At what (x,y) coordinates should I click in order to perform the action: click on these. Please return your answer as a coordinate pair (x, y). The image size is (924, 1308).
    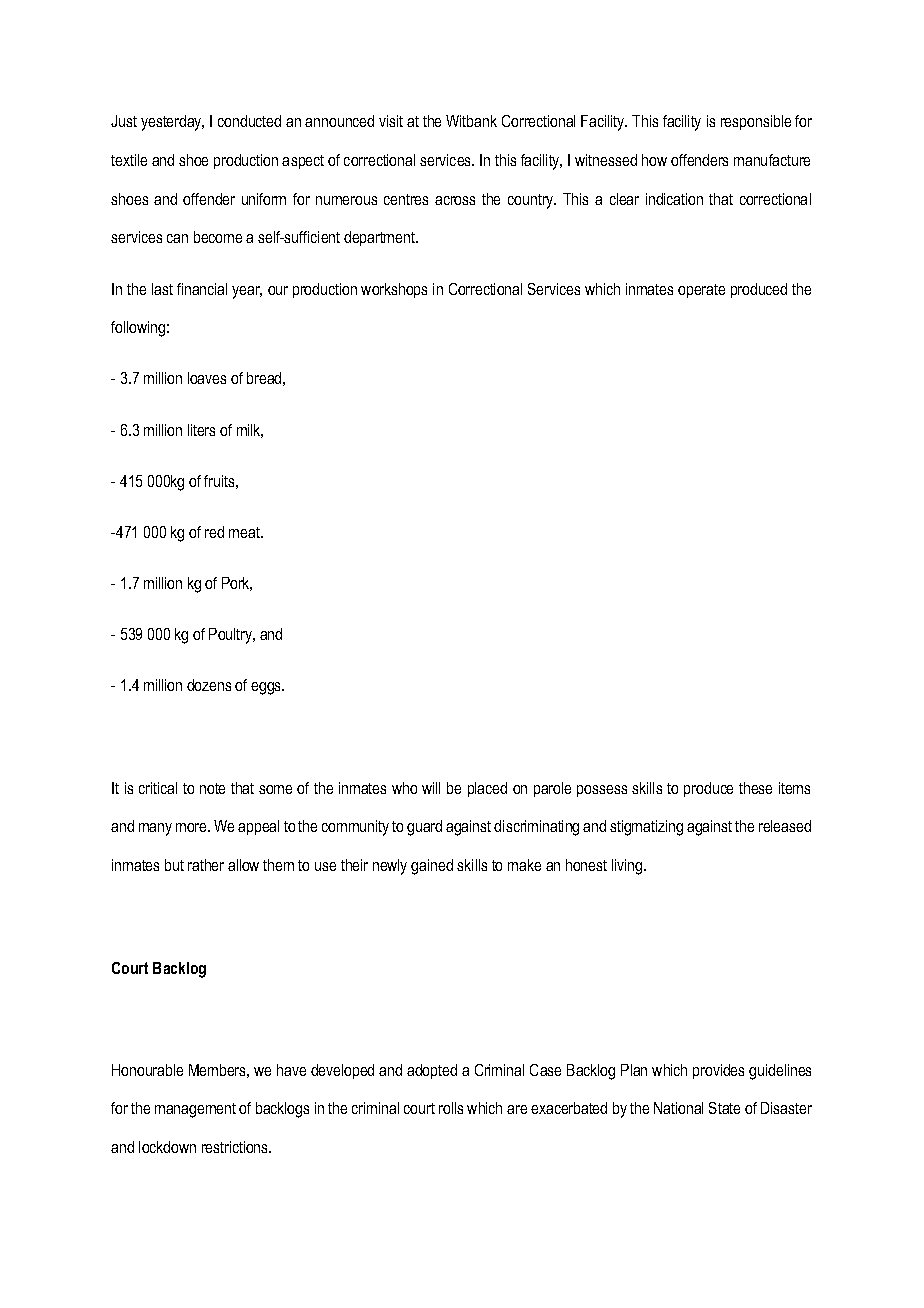
    Looking at the image, I should click on (755, 788).
